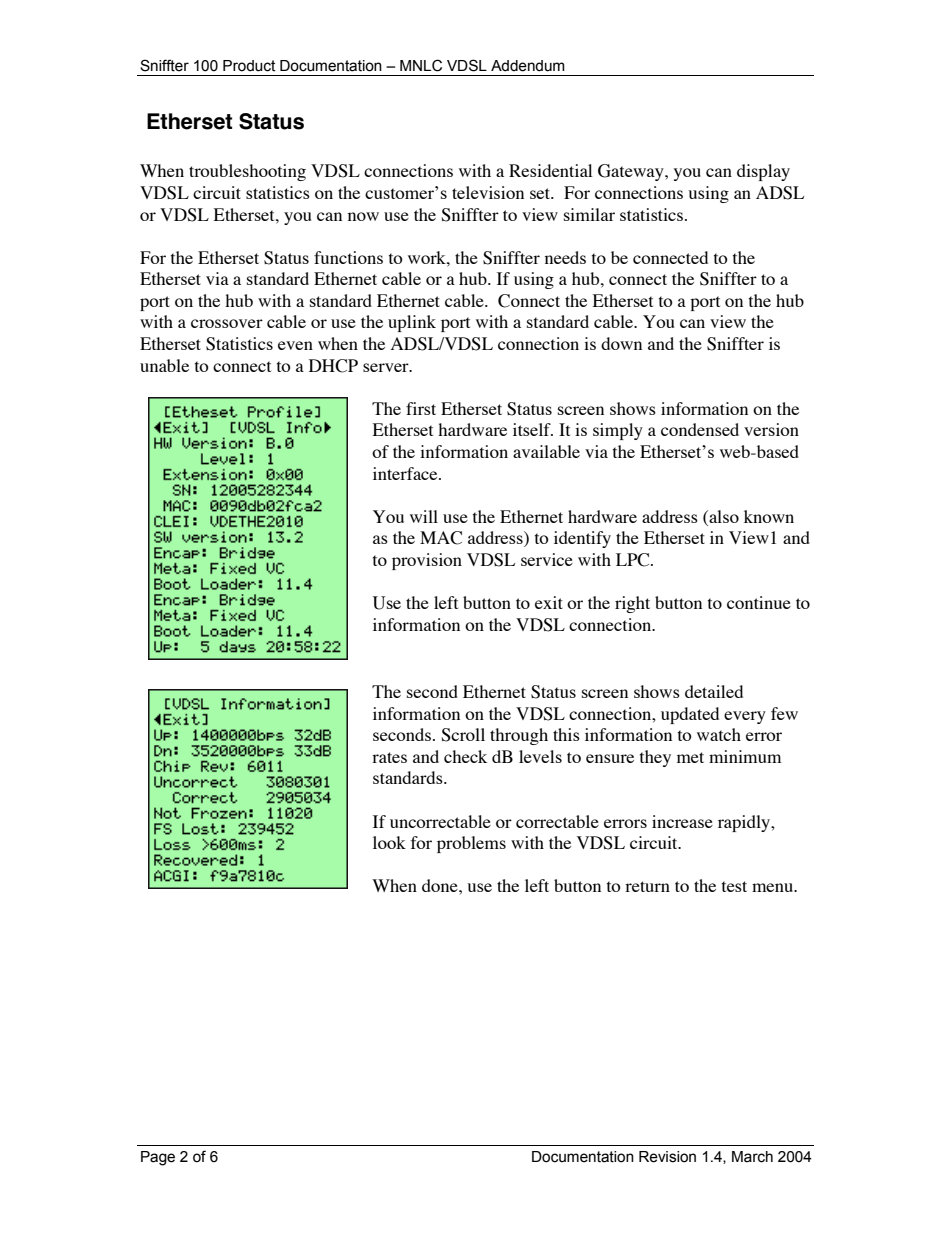  I want to click on display, so click(763, 172).
